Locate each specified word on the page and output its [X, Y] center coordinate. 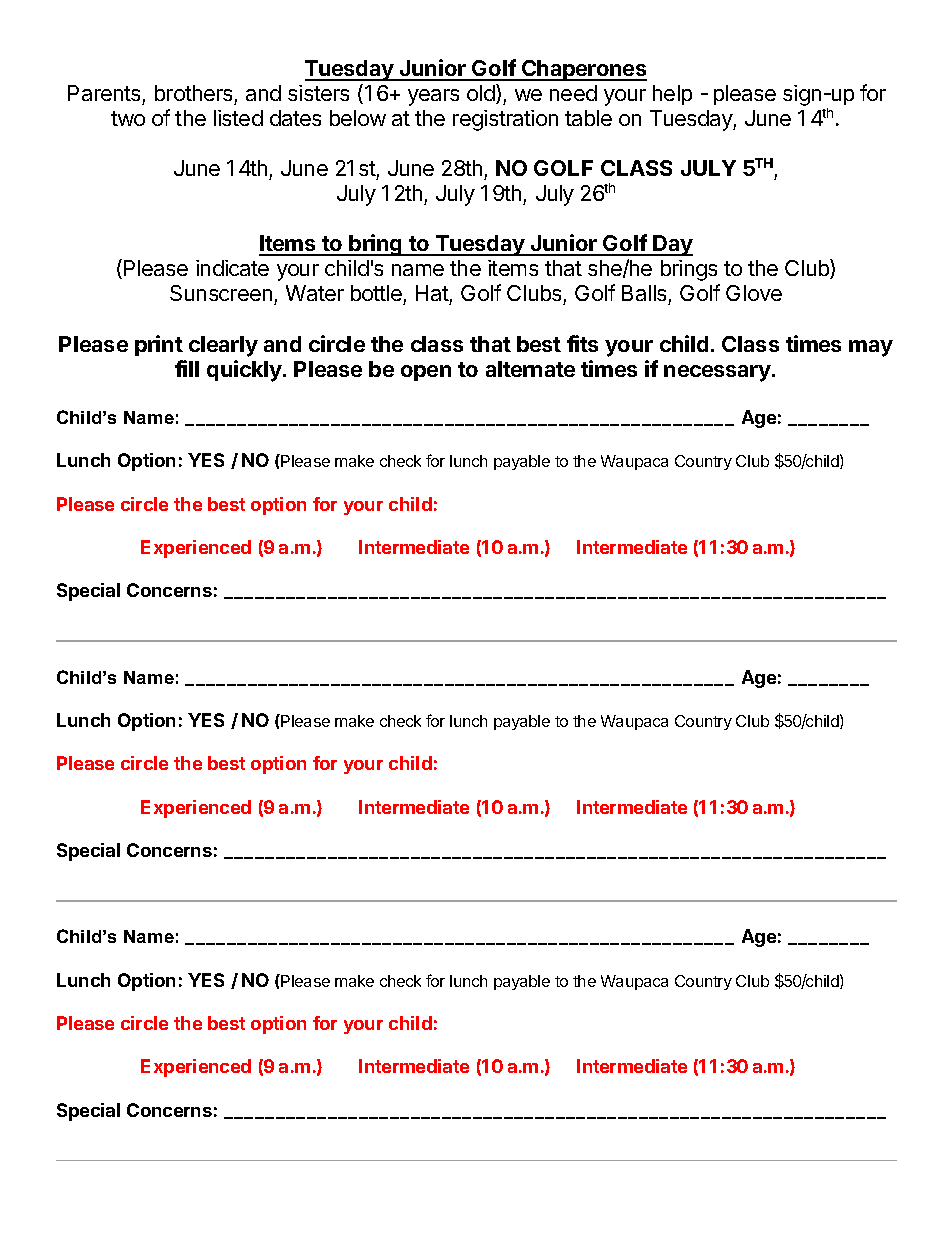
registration [505, 120]
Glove [754, 293]
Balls [645, 295]
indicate [232, 268]
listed [238, 118]
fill [187, 368]
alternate [530, 369]
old [482, 94]
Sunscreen [222, 295]
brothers [193, 93]
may [871, 348]
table [588, 118]
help [672, 95]
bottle [377, 295]
